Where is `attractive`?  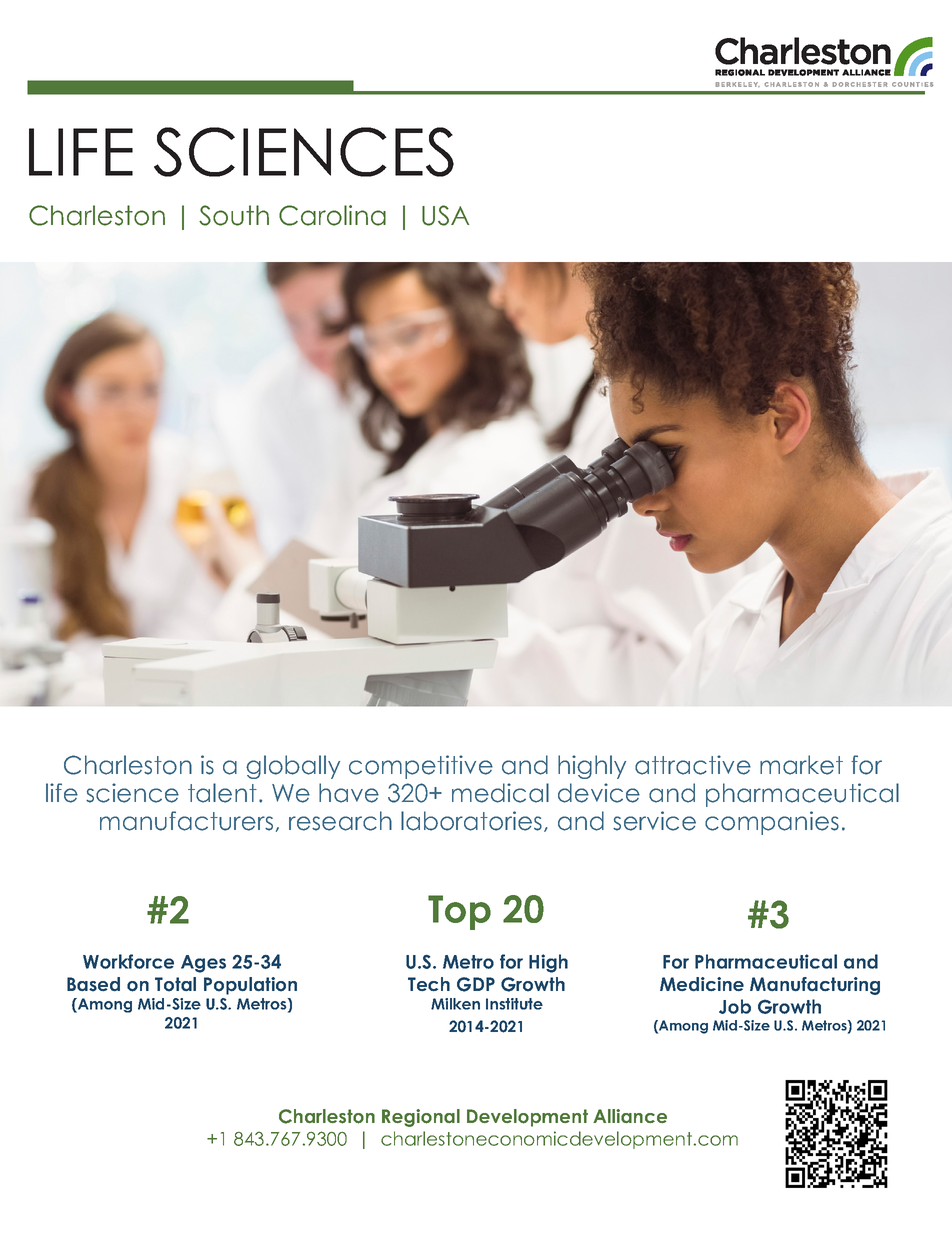 attractive is located at coordinates (693, 765).
